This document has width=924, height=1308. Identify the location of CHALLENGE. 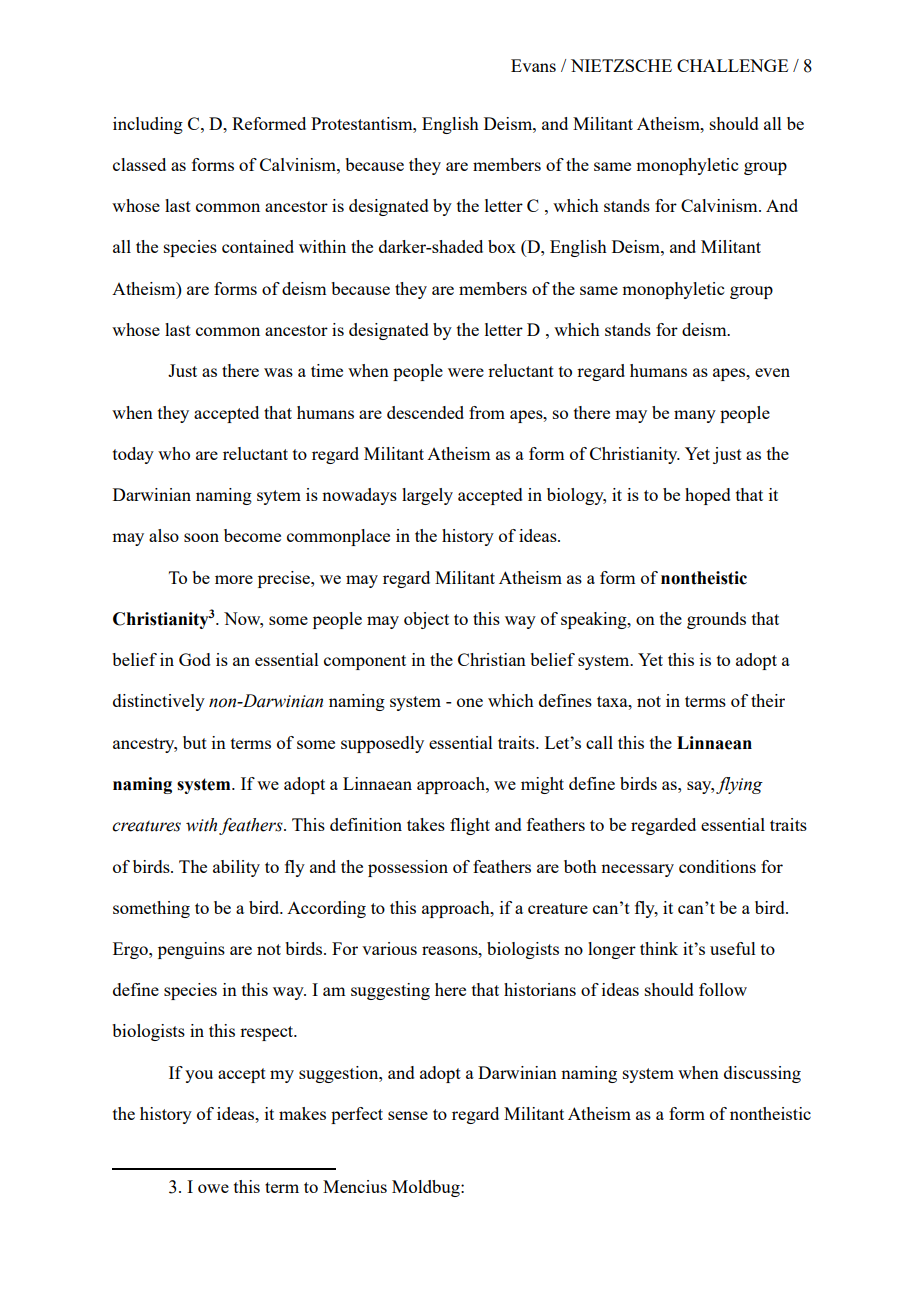
(732, 65).
